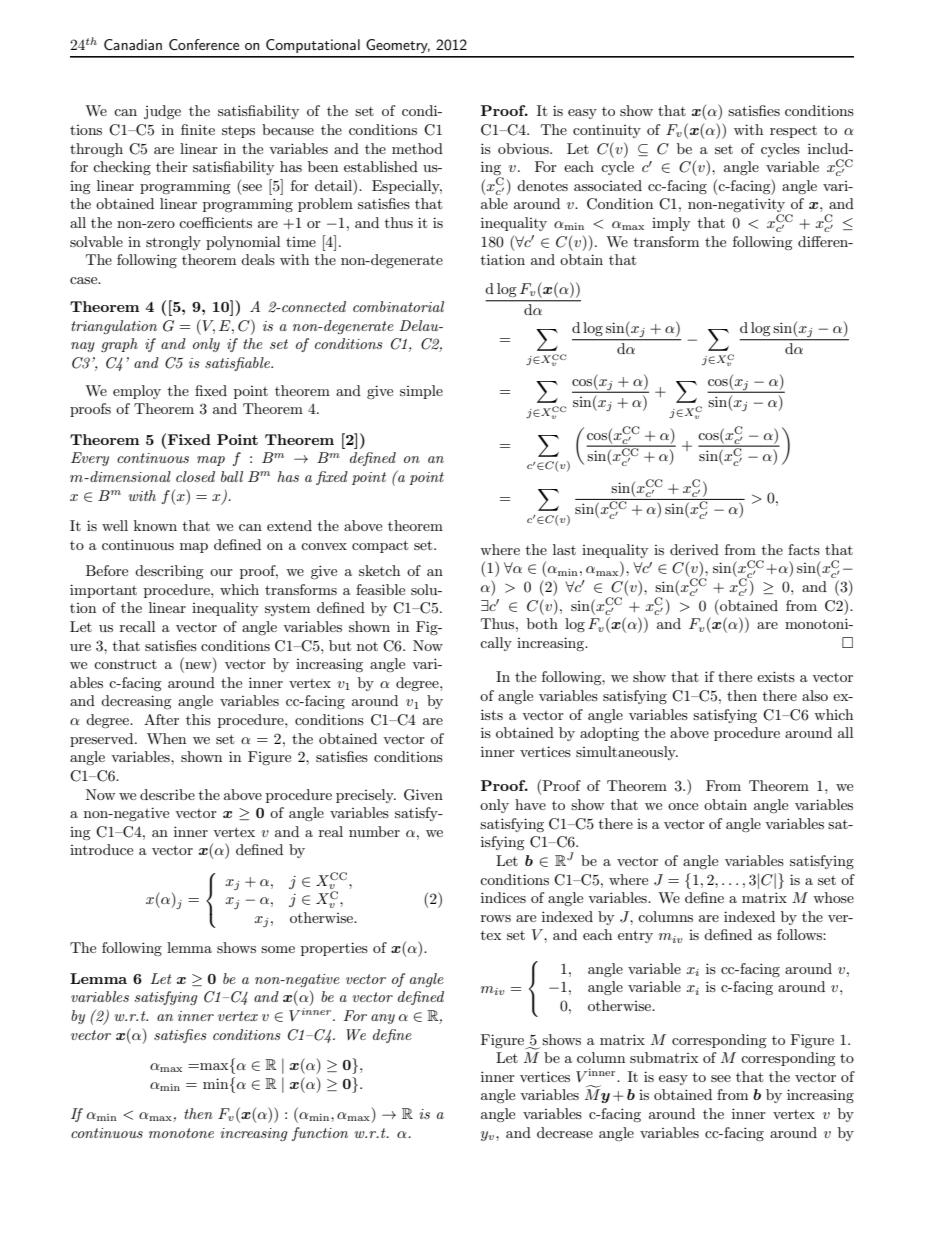  What do you see at coordinates (380, 589) in the screenshot?
I see `feasible` at bounding box center [380, 589].
